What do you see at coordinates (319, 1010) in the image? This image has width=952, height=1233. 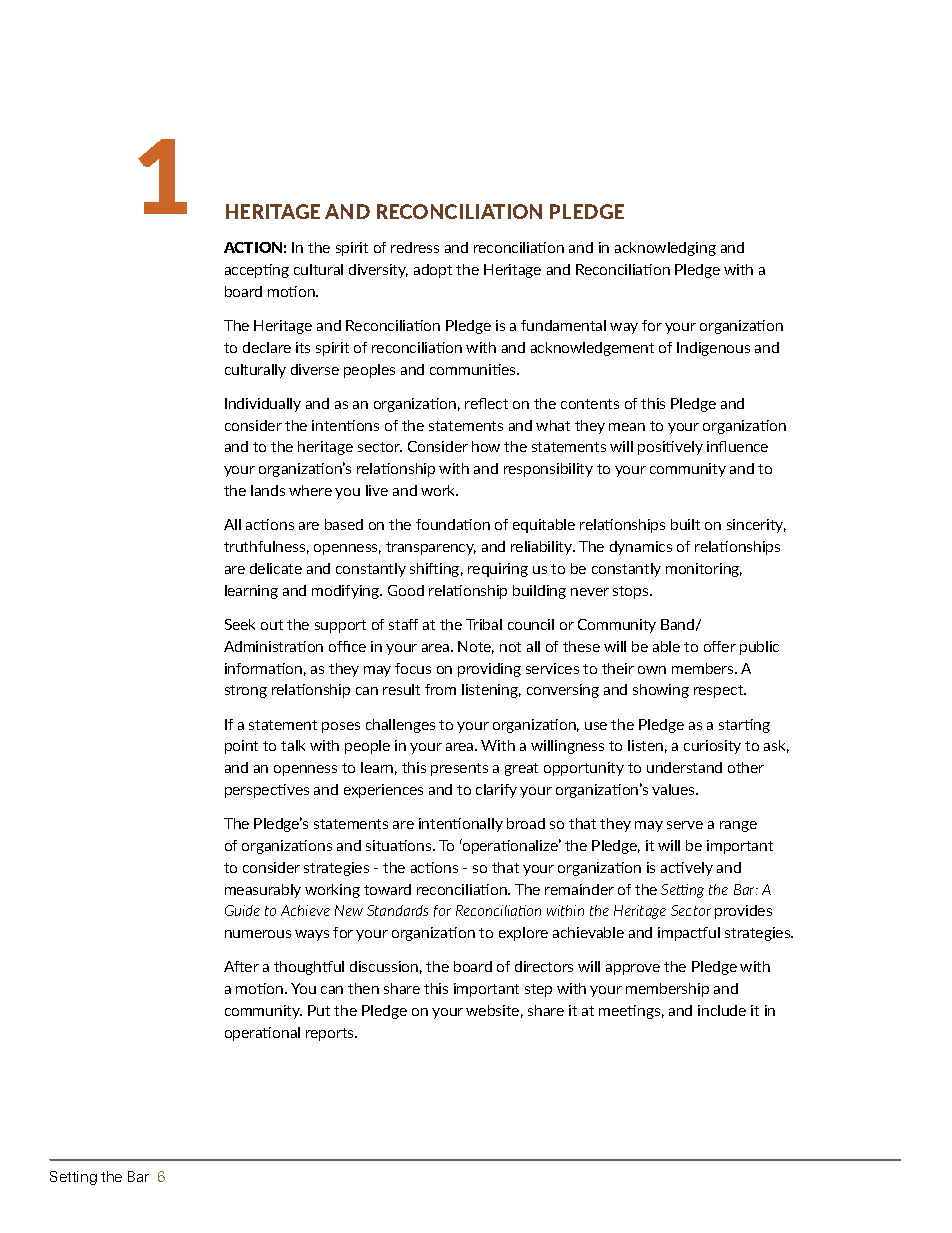 I see `Put` at bounding box center [319, 1010].
